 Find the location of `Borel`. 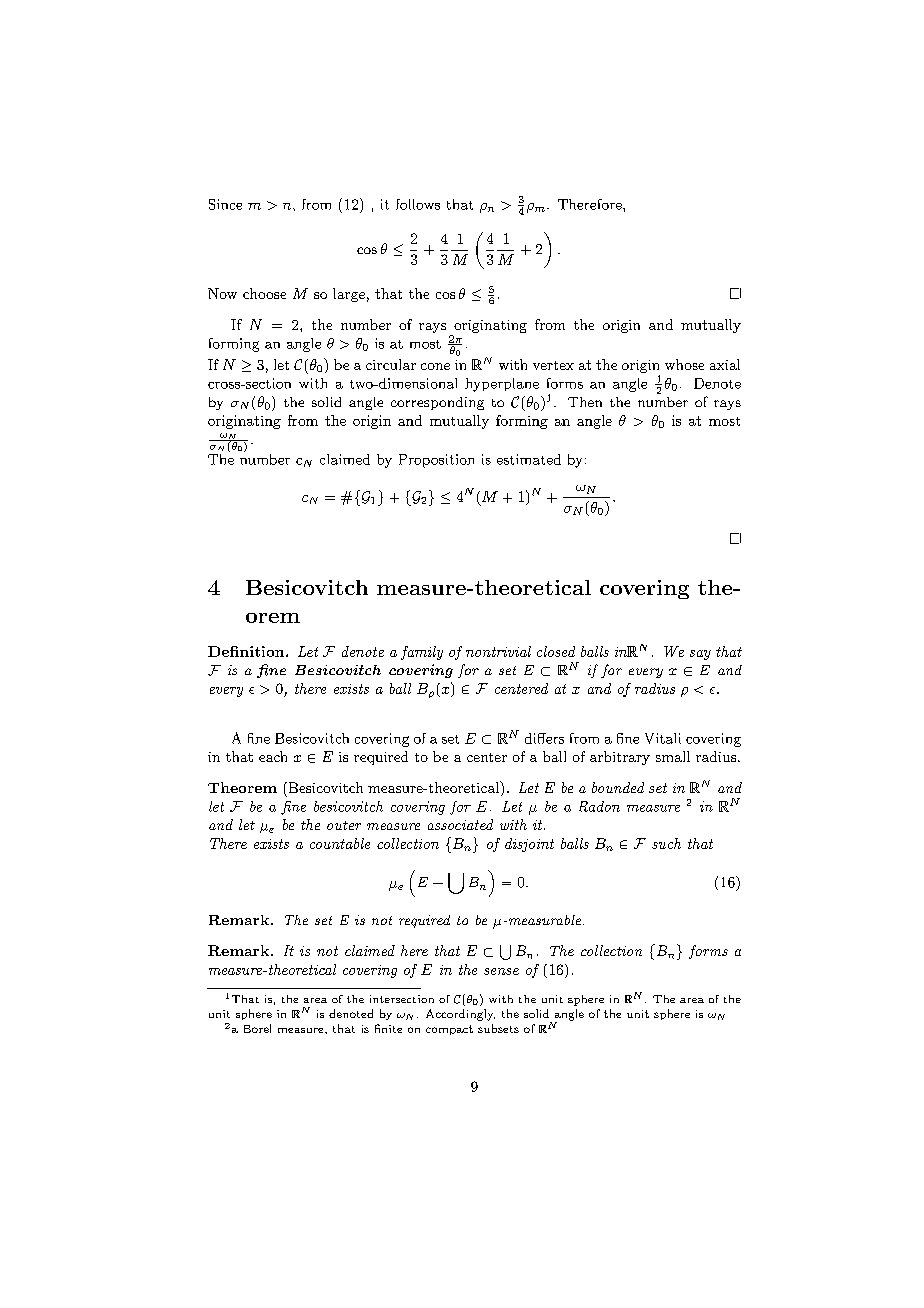

Borel is located at coordinates (257, 1028).
